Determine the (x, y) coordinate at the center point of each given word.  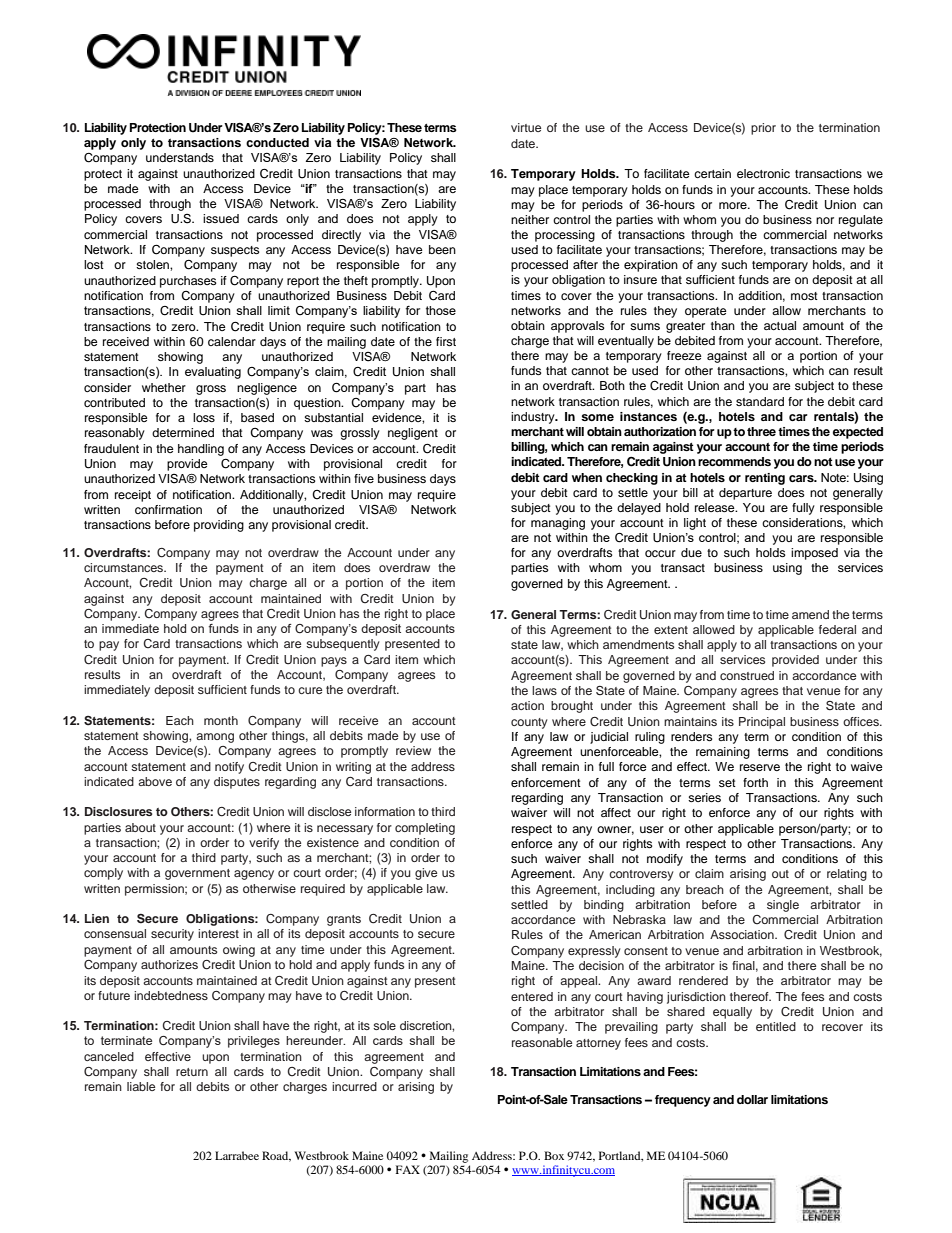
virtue (526, 127)
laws (544, 690)
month (221, 720)
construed (747, 675)
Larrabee (237, 1155)
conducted (277, 142)
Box (554, 1155)
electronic (763, 173)
